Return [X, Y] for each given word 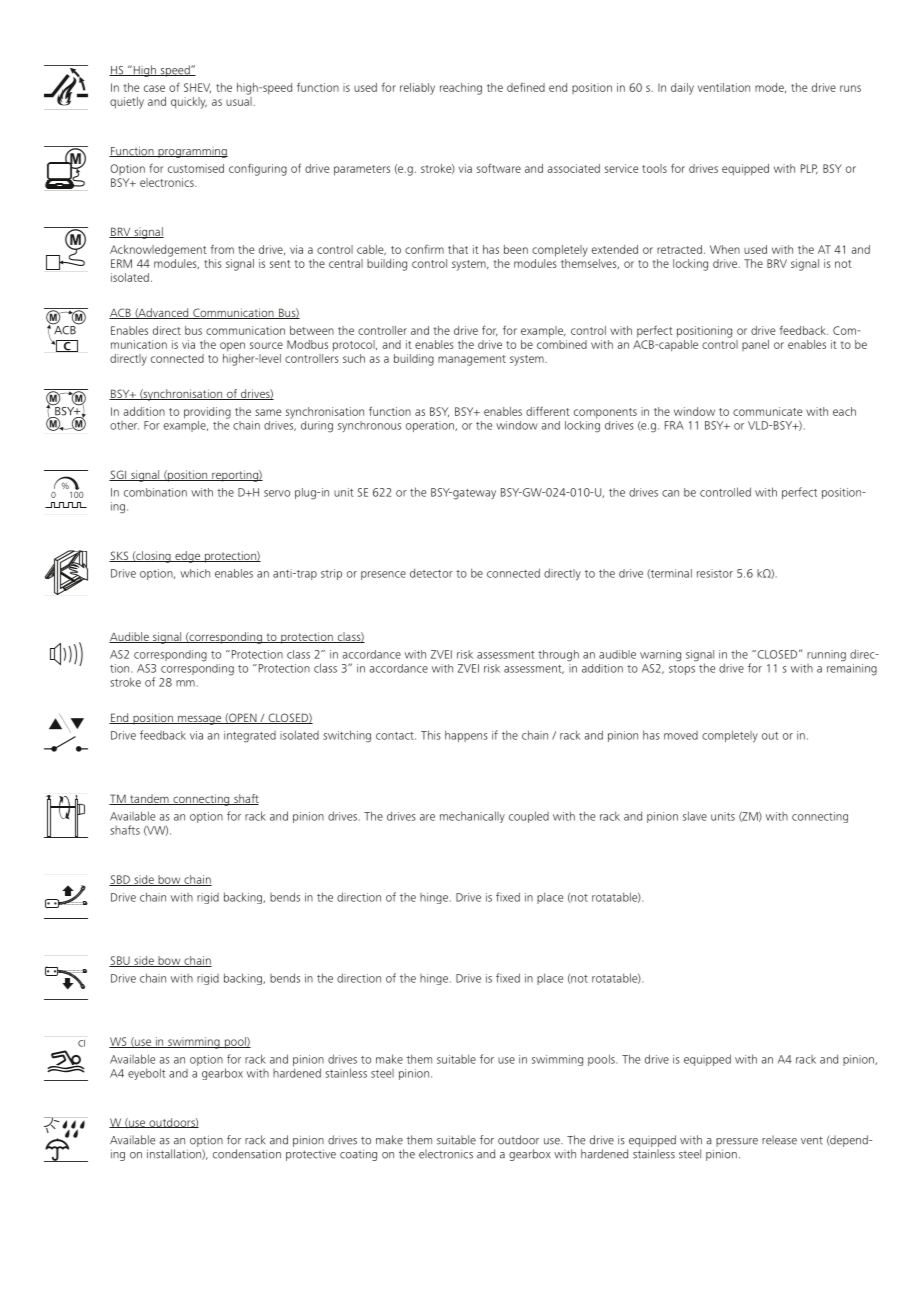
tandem [149, 799]
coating [358, 1155]
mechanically [472, 817]
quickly [189, 103]
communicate [767, 411]
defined [526, 87]
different [548, 411]
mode [770, 88]
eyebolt [146, 1074]
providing [207, 413]
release [779, 1140]
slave [695, 816]
